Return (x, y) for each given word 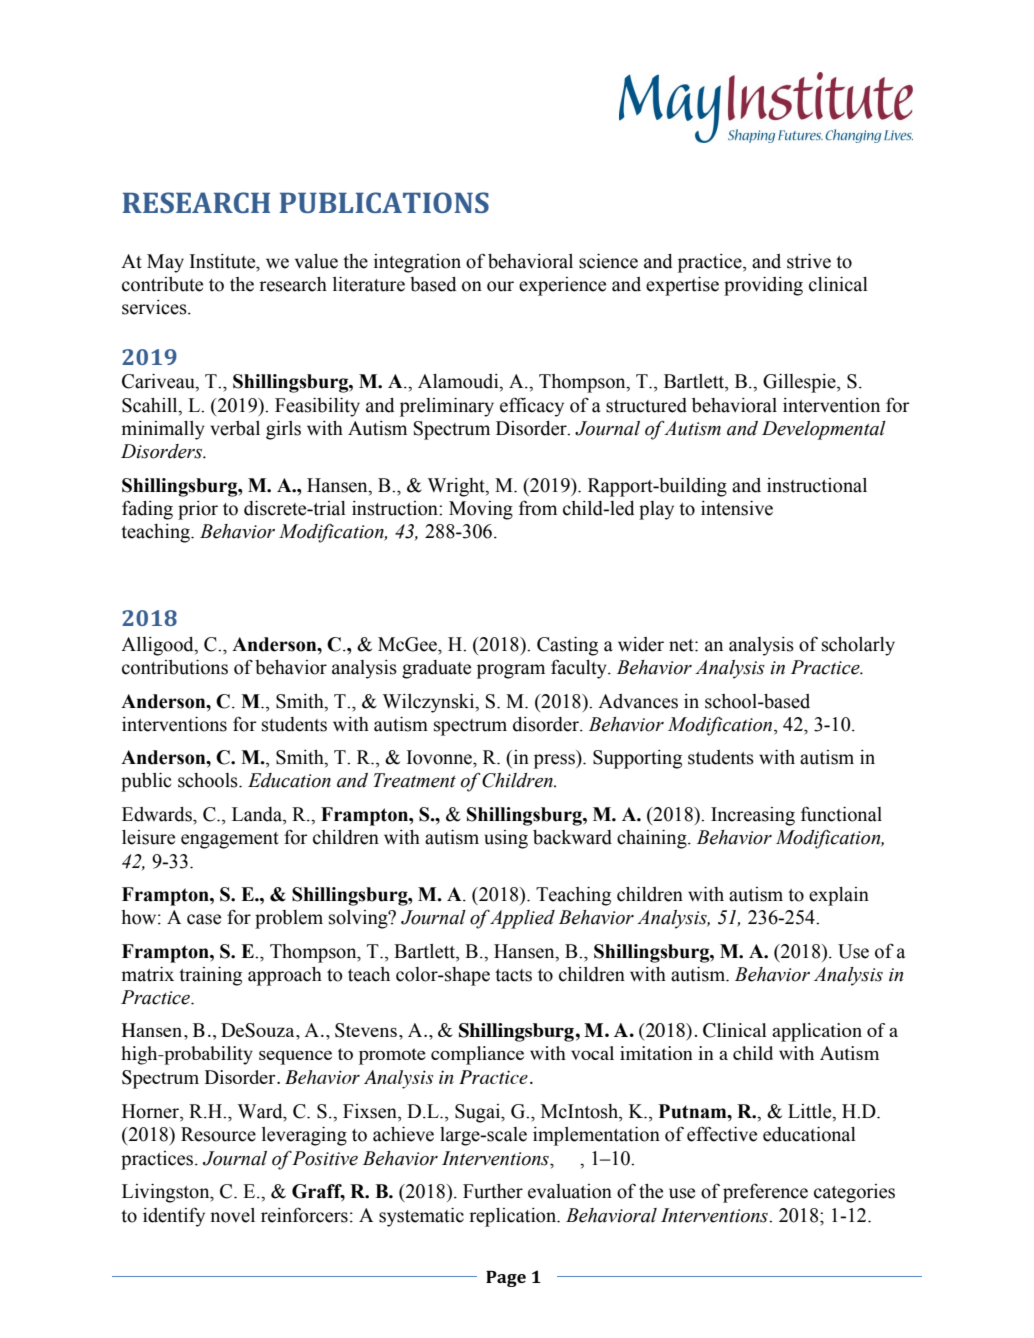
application (817, 1032)
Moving (481, 510)
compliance (477, 1055)
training (210, 976)
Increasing (753, 816)
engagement (230, 840)
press (555, 761)
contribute (162, 284)
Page (506, 1279)
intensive (737, 508)
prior (198, 510)
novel (232, 1215)
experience (562, 286)
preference (765, 1193)
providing (763, 286)
